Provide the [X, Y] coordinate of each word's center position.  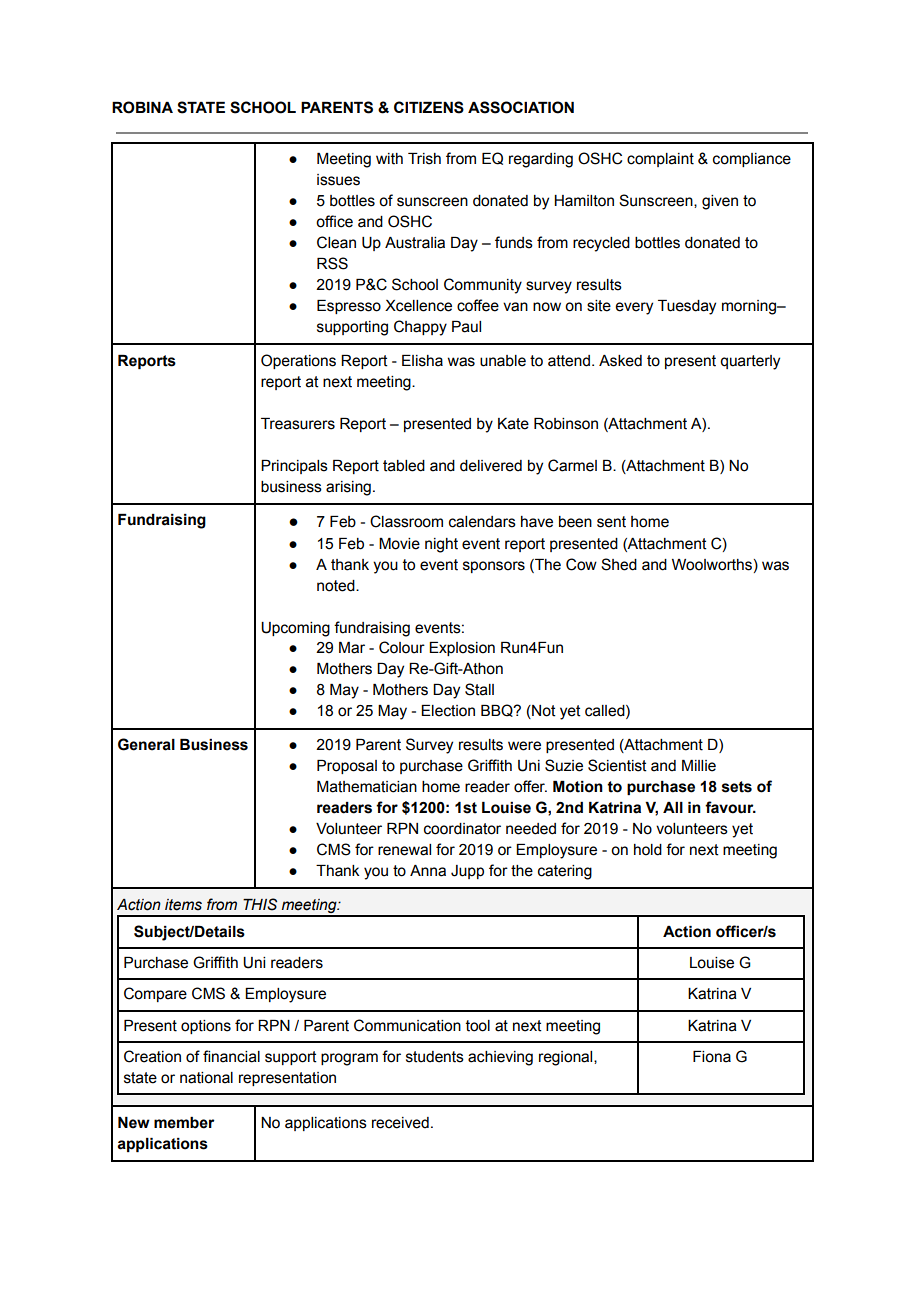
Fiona [712, 1057]
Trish [424, 159]
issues [338, 180]
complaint [660, 160]
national [206, 1078]
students [435, 1057]
